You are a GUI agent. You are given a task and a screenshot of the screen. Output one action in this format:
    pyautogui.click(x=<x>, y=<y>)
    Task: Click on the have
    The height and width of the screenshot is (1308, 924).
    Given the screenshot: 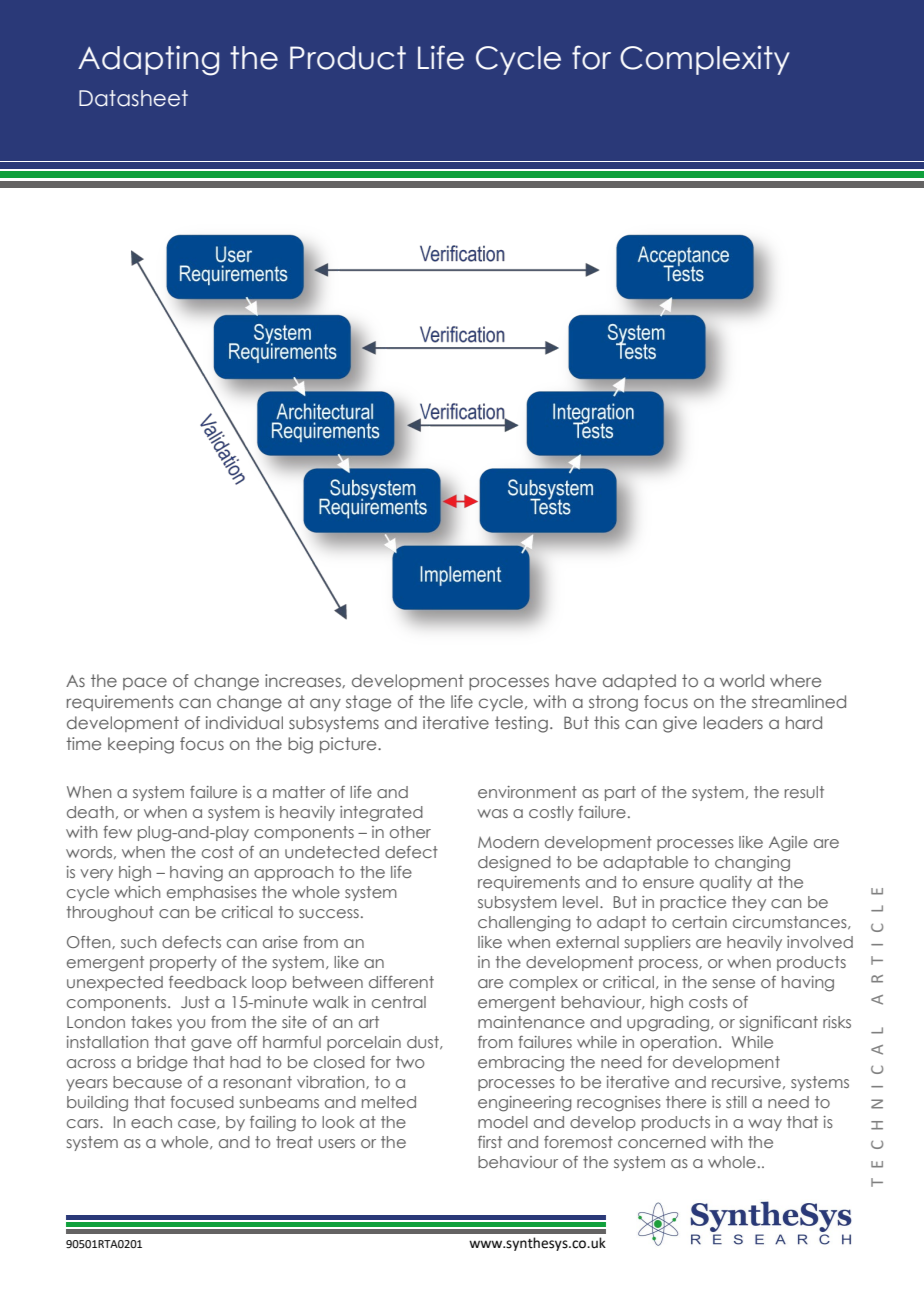 What is the action you would take?
    pyautogui.click(x=576, y=680)
